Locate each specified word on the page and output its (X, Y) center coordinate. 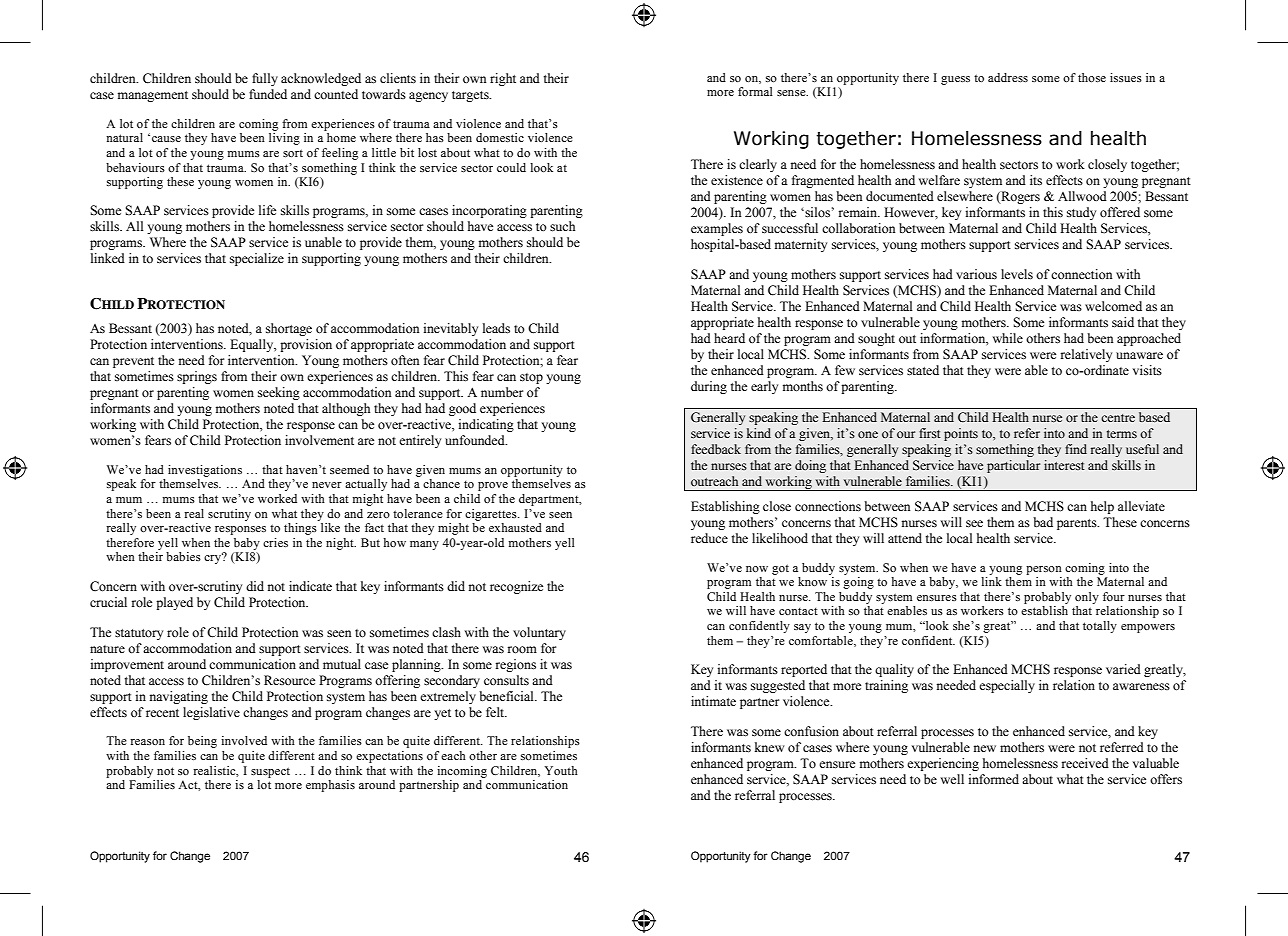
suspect (270, 772)
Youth (561, 770)
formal (755, 91)
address (1008, 77)
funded (268, 94)
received (1085, 763)
